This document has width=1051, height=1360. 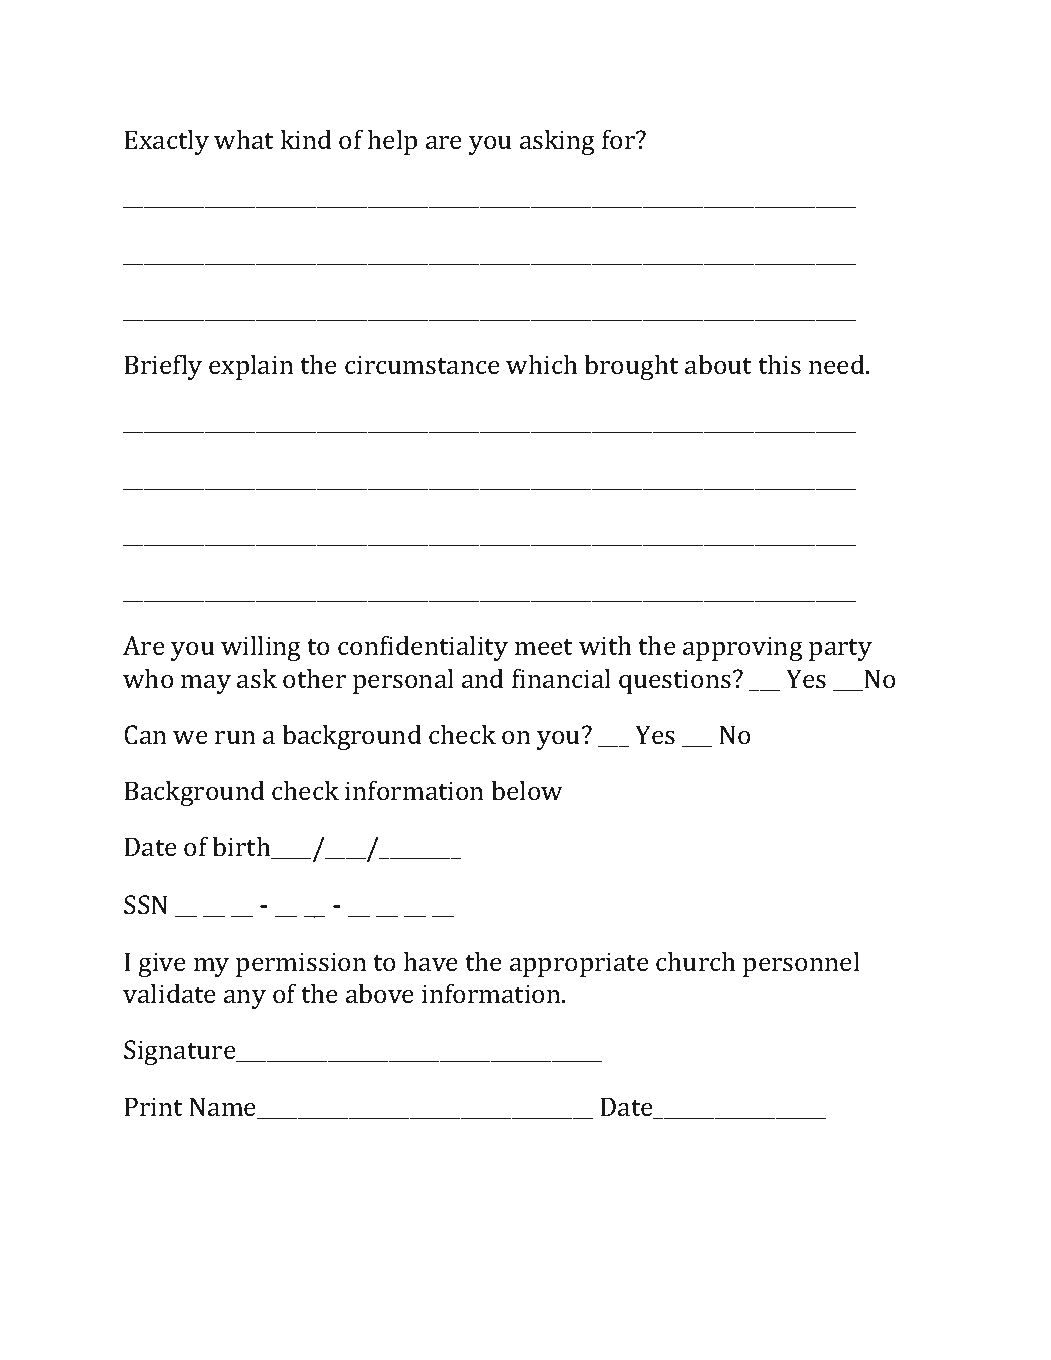 I want to click on above, so click(x=380, y=993).
